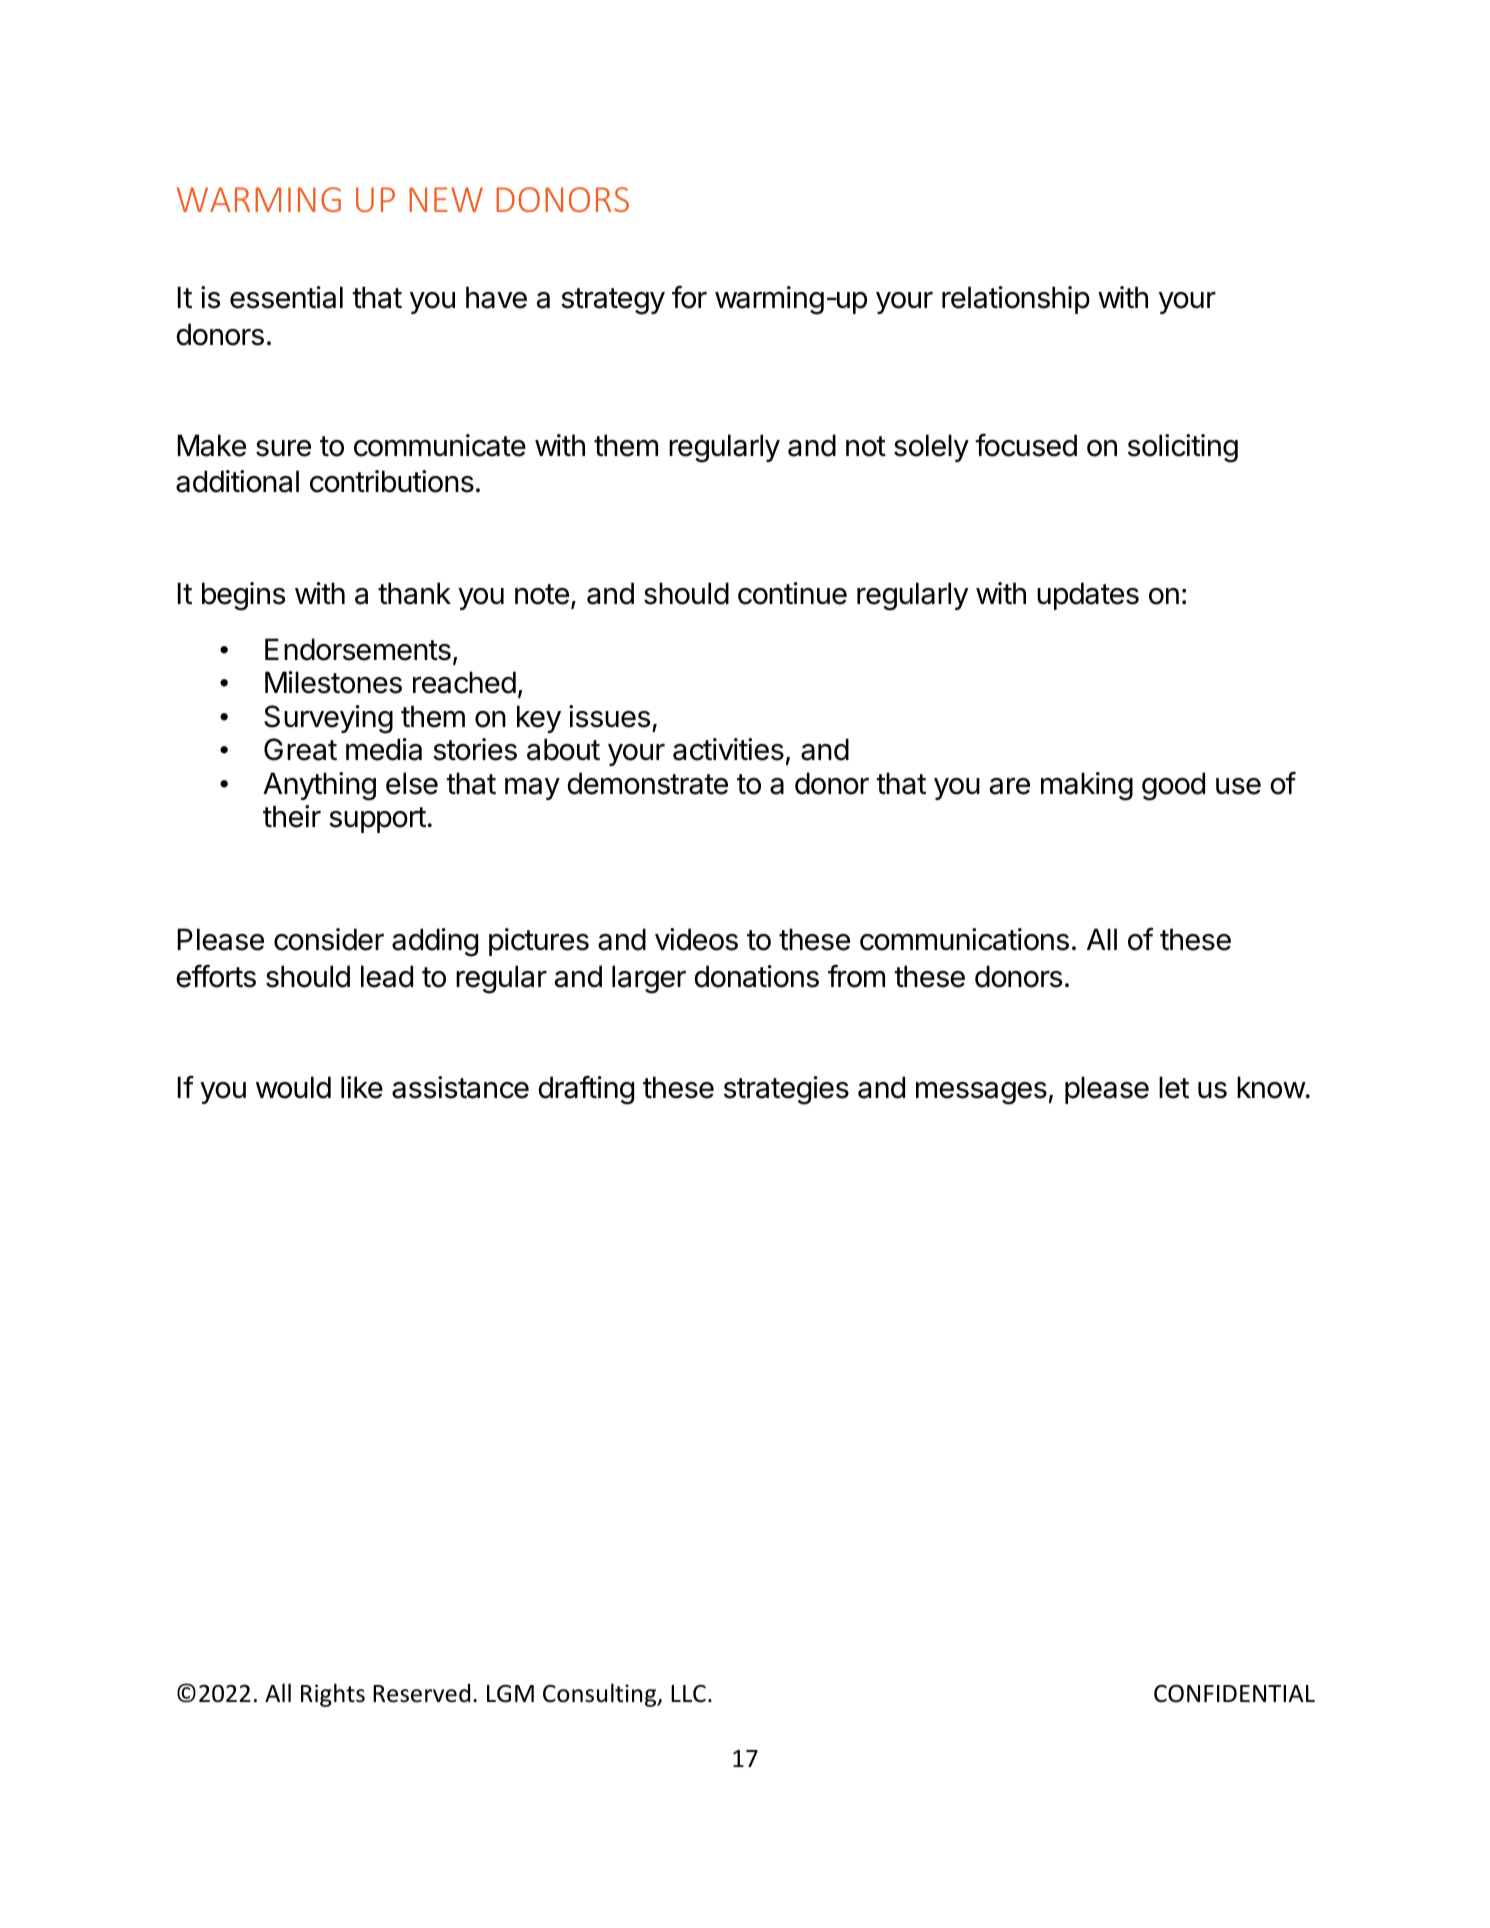 The height and width of the screenshot is (1928, 1490). Describe the element at coordinates (786, 1090) in the screenshot. I see `strategies` at that location.
